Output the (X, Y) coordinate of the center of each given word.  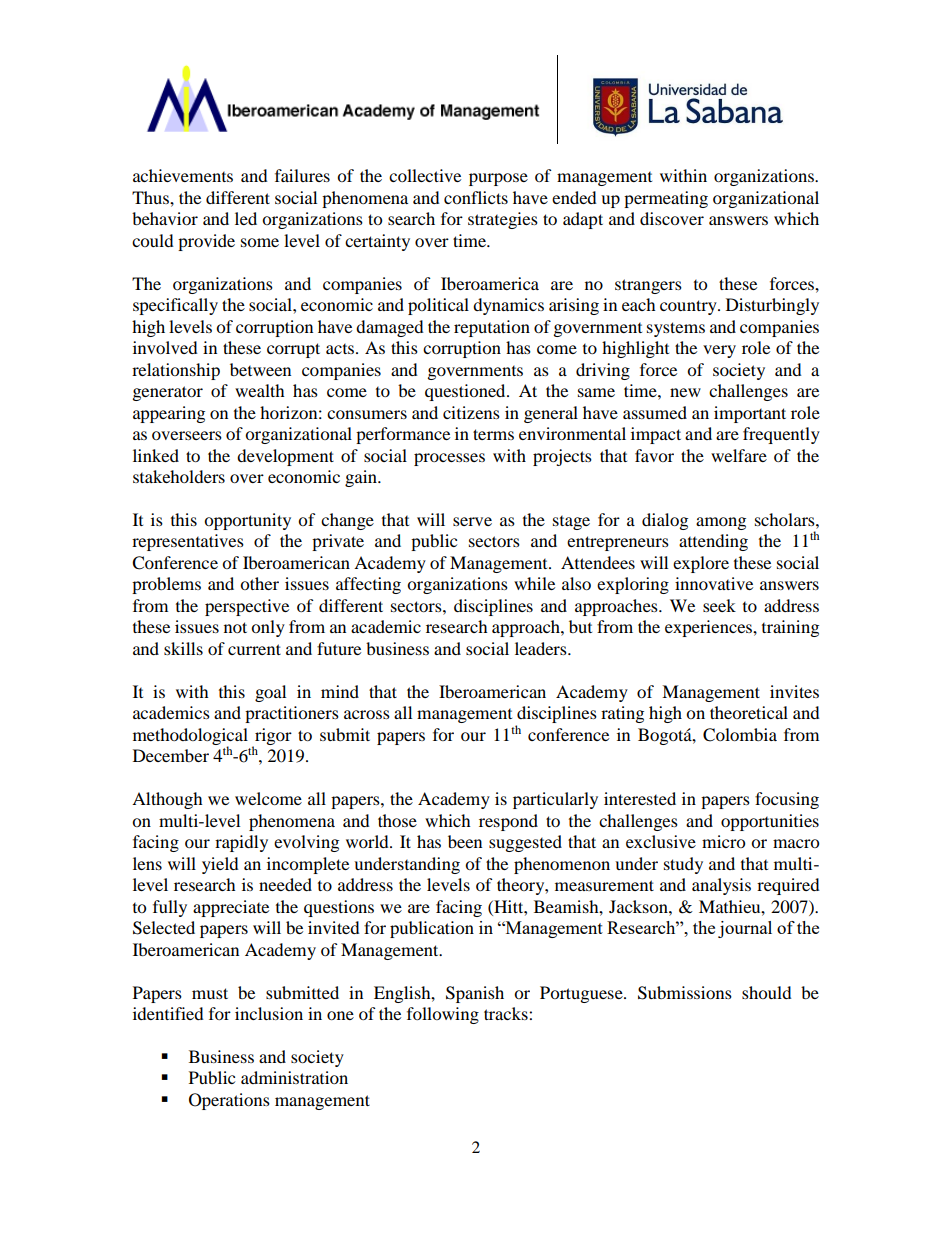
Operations (229, 1101)
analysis (721, 886)
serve (472, 521)
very (719, 351)
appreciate (231, 908)
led (246, 218)
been (465, 841)
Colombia (740, 735)
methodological (190, 737)
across (367, 714)
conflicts (476, 197)
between (260, 369)
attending (713, 542)
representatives (188, 542)
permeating (666, 199)
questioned (466, 392)
